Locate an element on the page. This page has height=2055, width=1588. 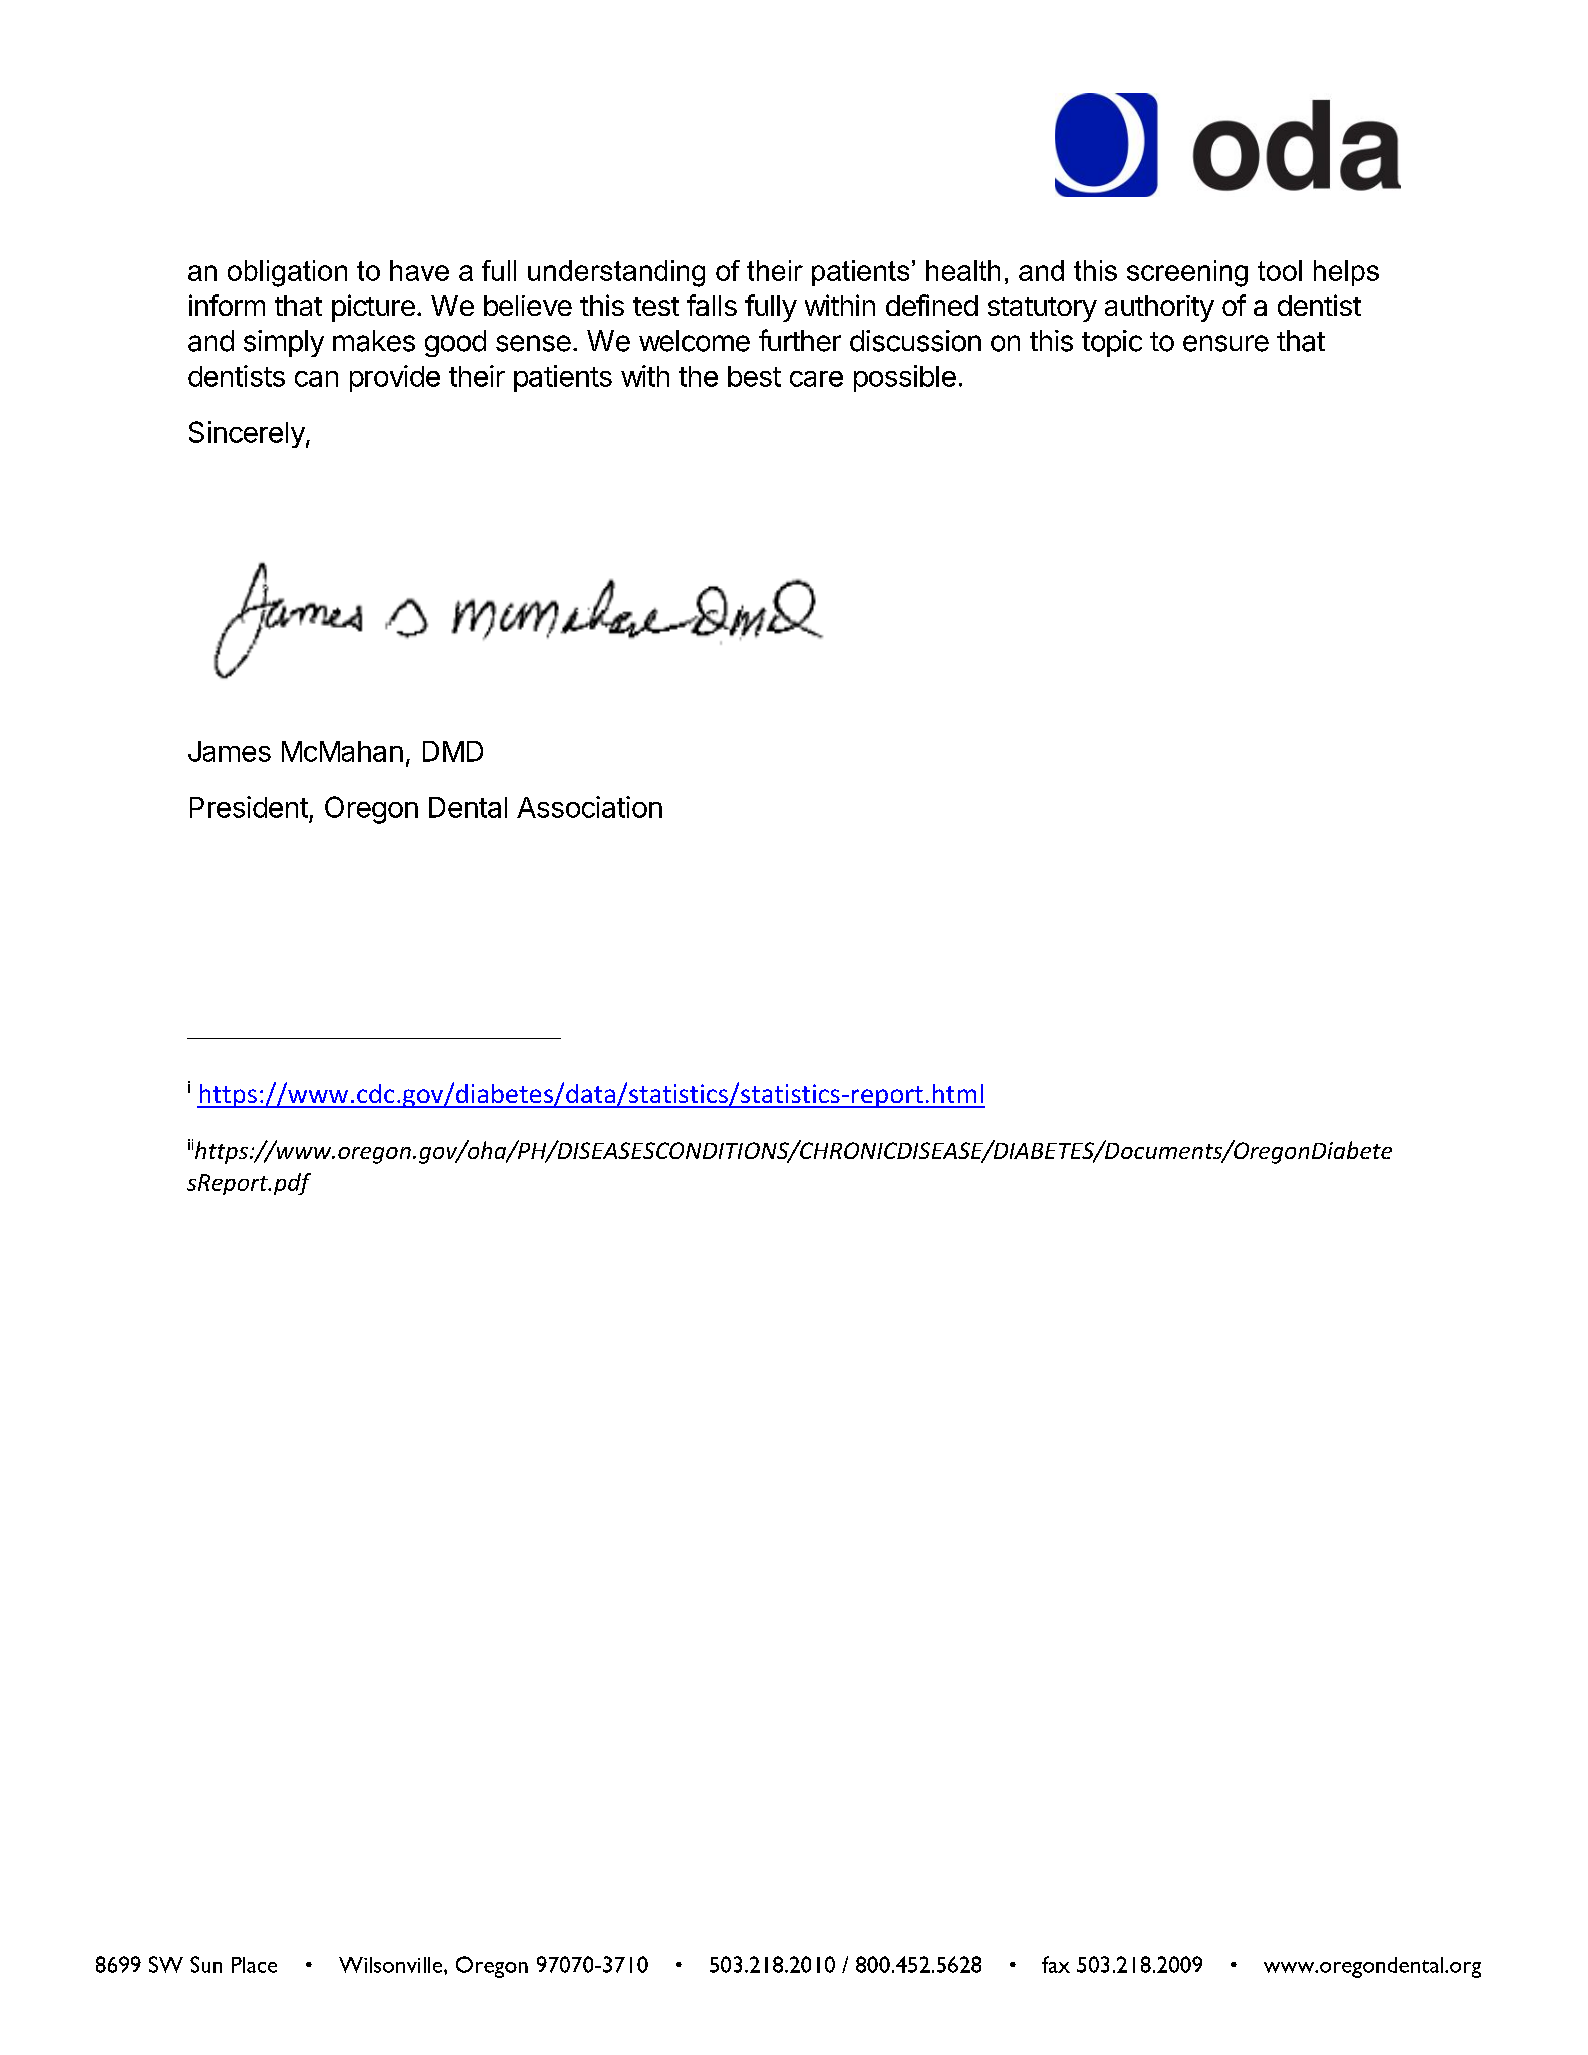
Association is located at coordinates (589, 807).
